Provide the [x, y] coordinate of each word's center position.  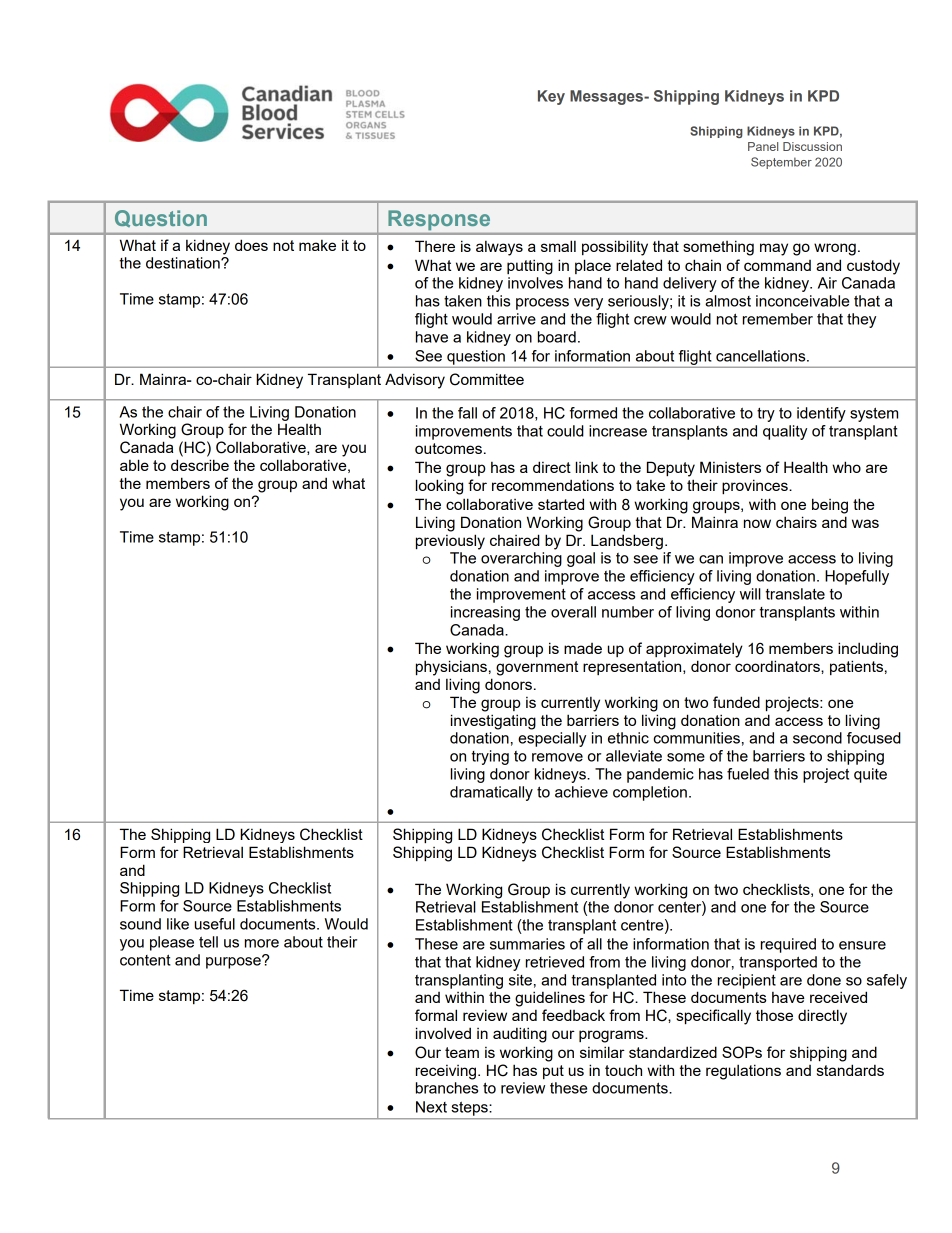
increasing [485, 613]
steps [470, 1109]
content [145, 960]
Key [551, 97]
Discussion [812, 146]
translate [795, 594]
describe [200, 465]
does [251, 245]
